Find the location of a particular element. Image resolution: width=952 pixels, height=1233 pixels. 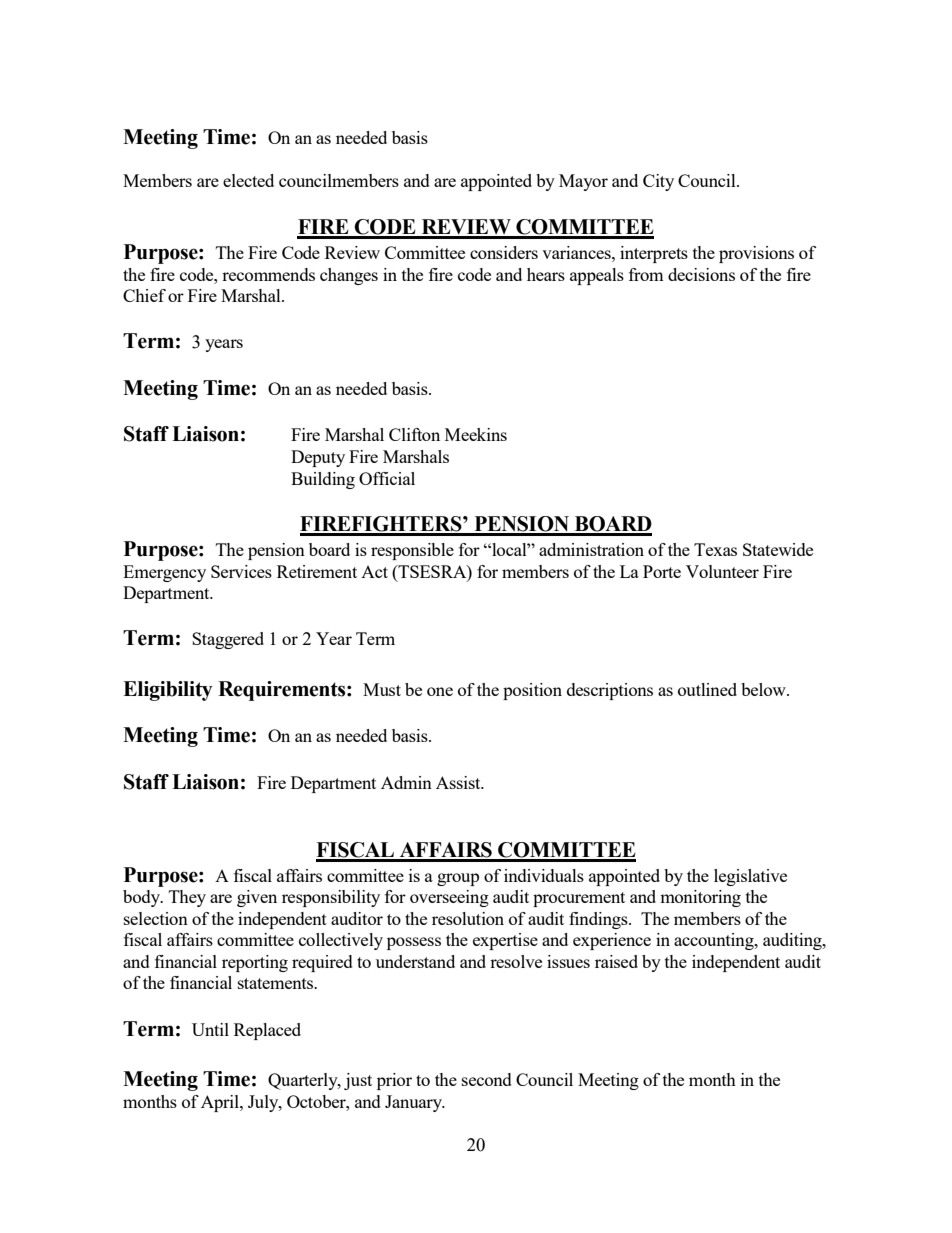

elected is located at coordinates (248, 180).
